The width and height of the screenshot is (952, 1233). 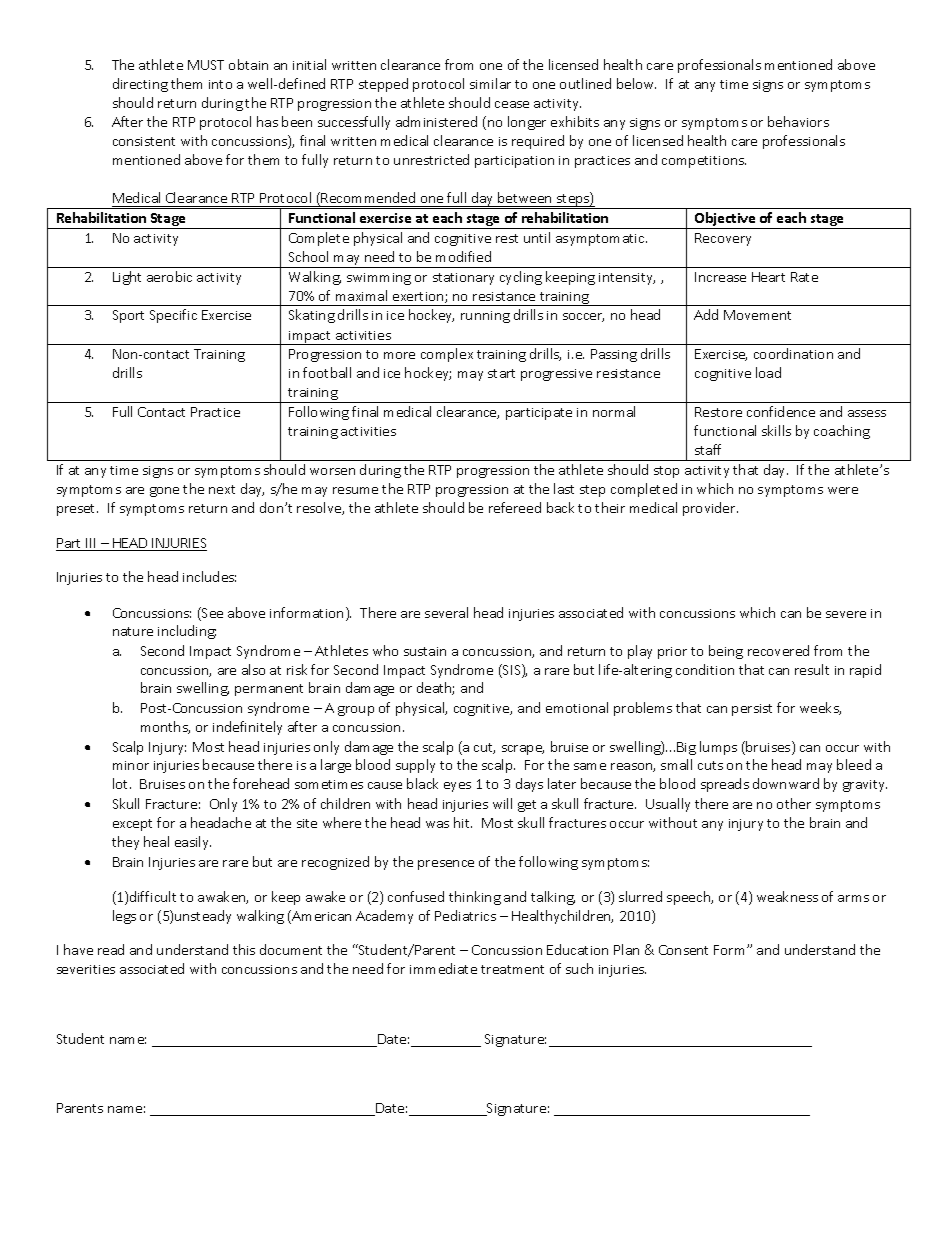 I want to click on sustain, so click(x=425, y=651).
